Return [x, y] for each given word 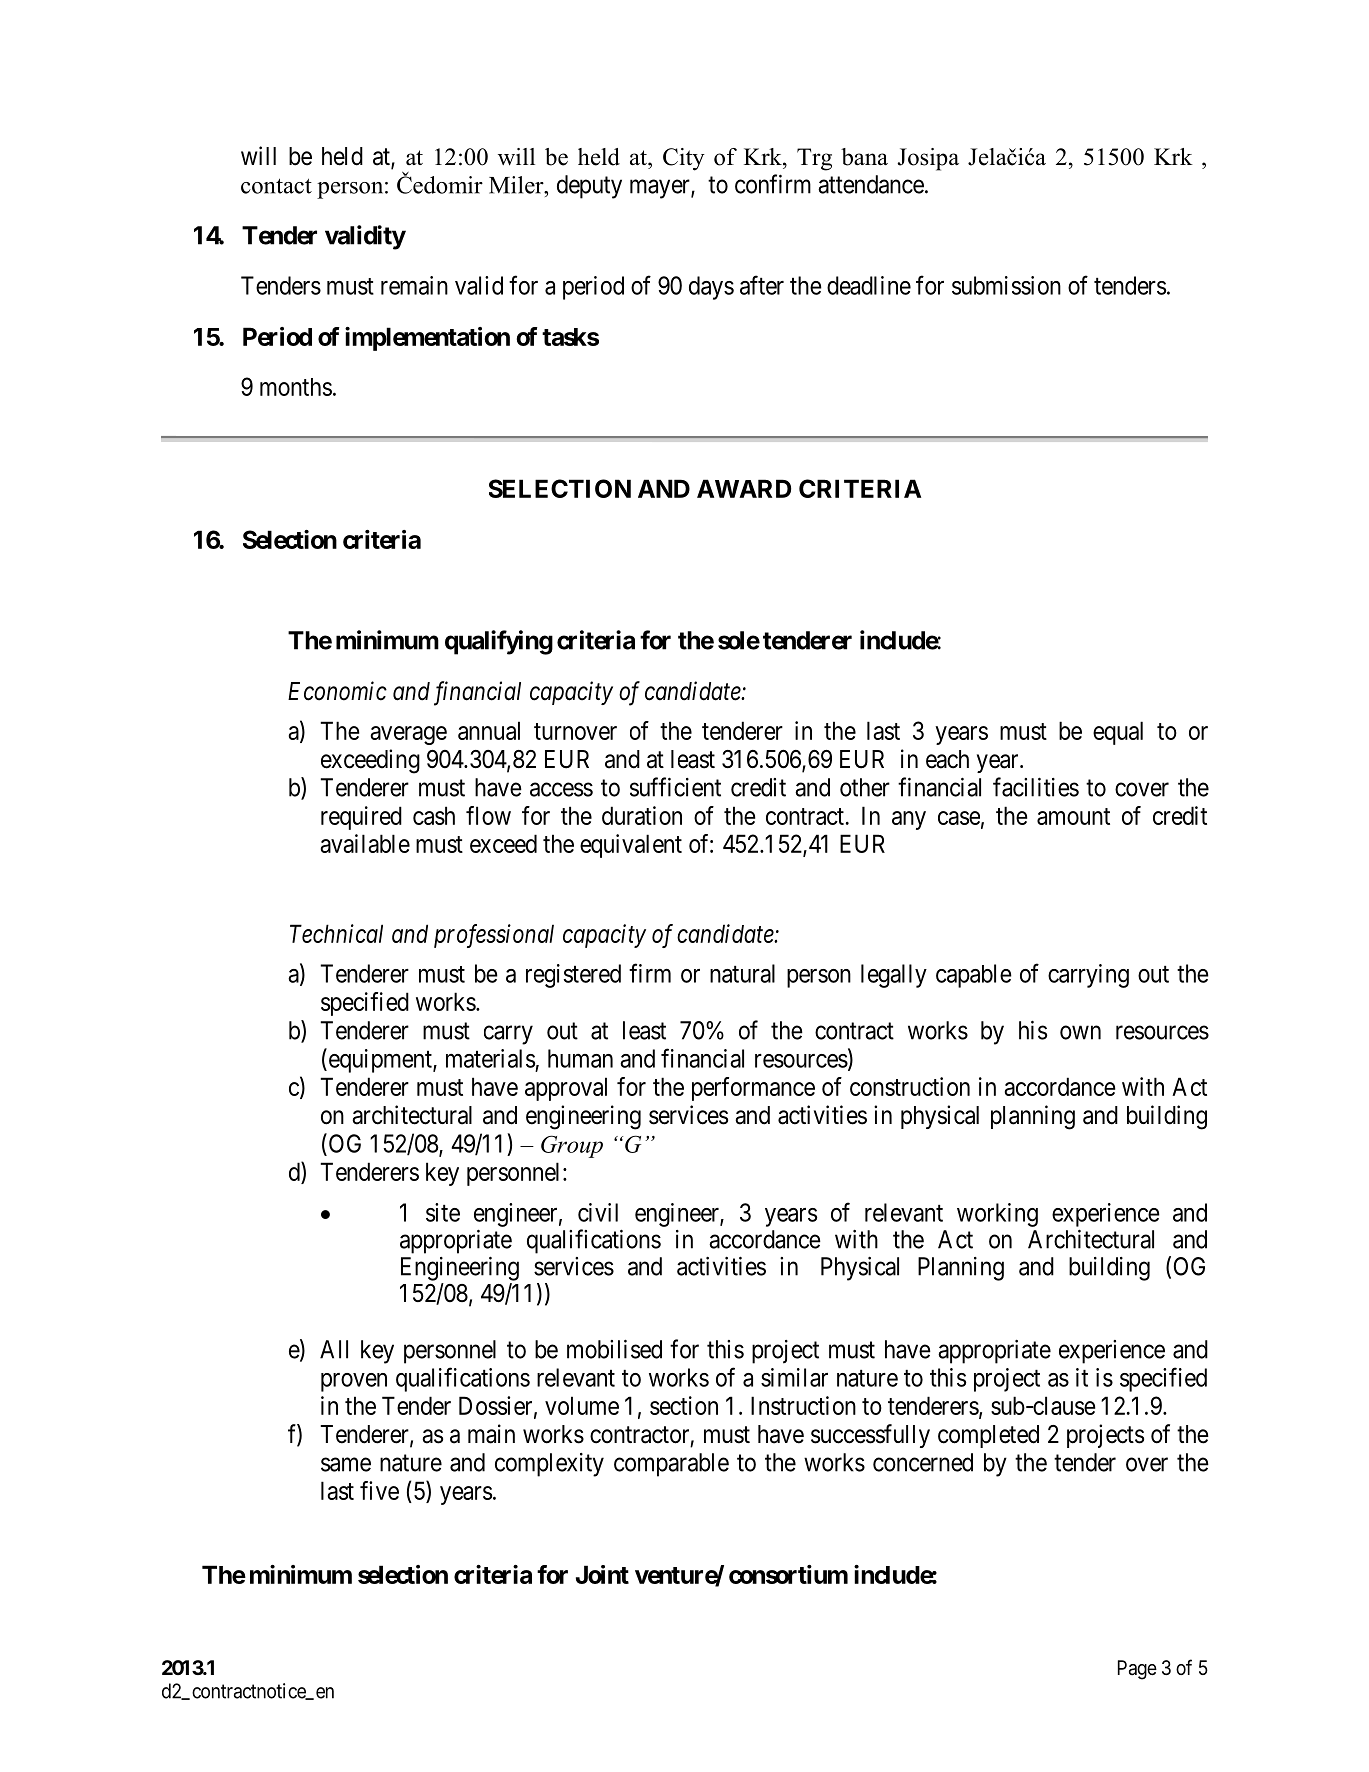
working [997, 1215]
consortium [788, 1574]
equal [1118, 733]
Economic [337, 691]
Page [1137, 1670]
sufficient [675, 787]
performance [753, 1089]
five [379, 1490]
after [762, 285]
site [443, 1212]
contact [276, 186]
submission [1006, 285]
